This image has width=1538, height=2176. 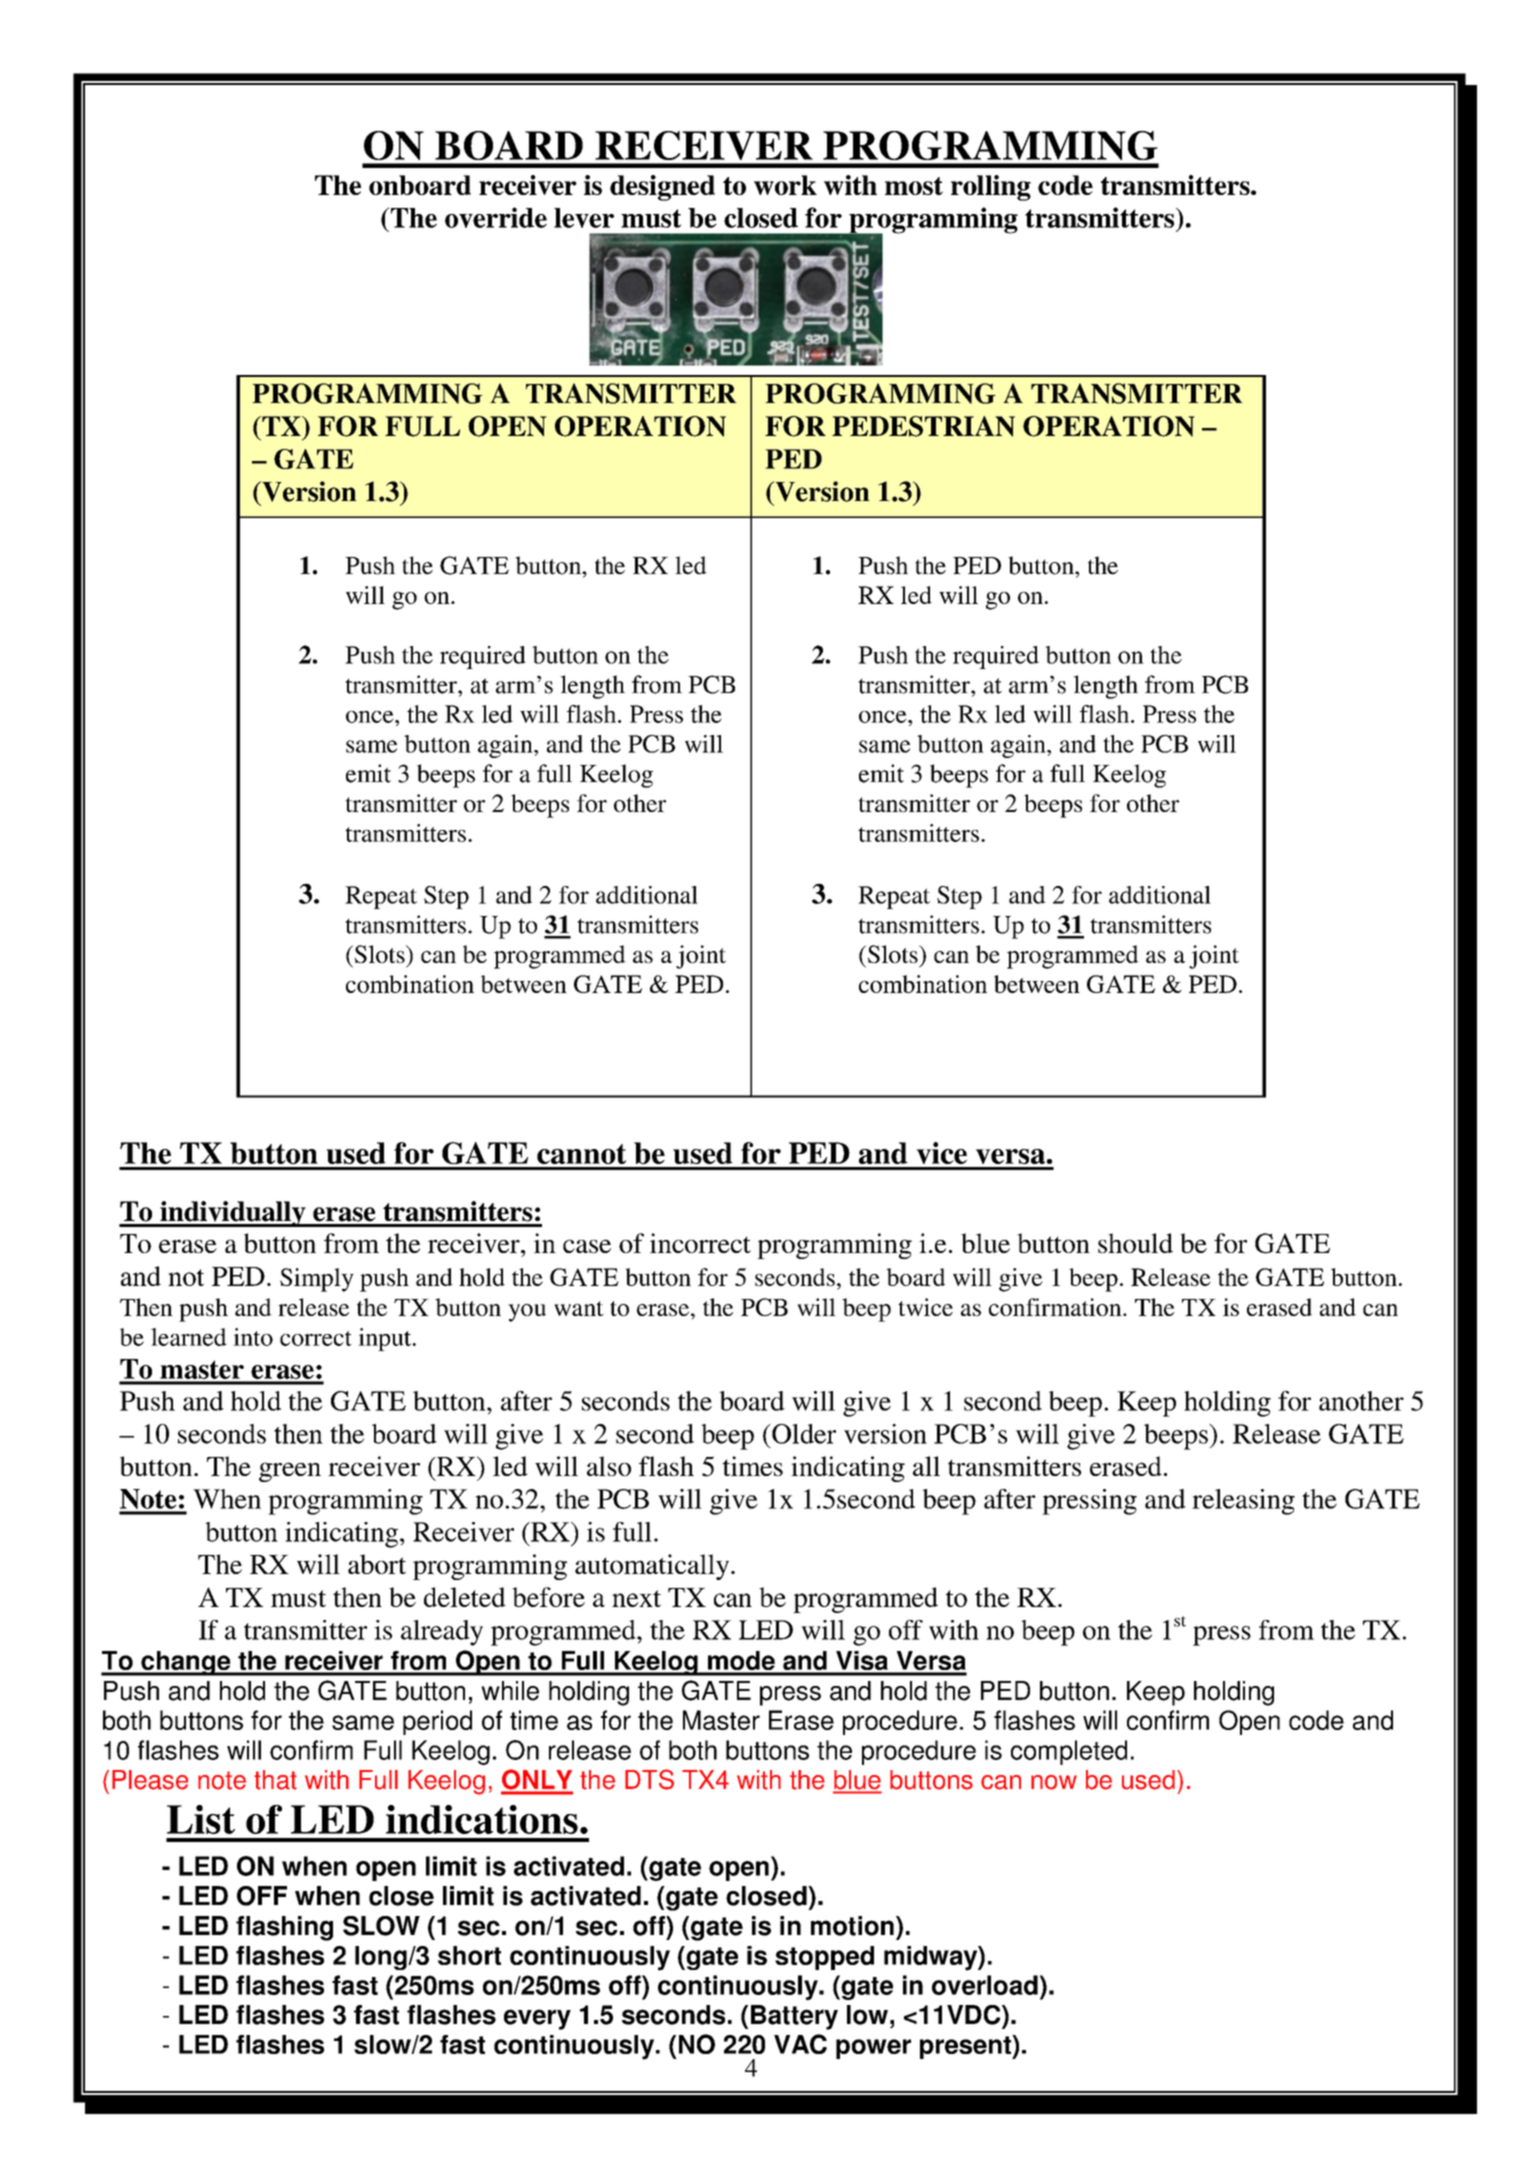 I want to click on PEDESTRIAN, so click(x=923, y=426).
